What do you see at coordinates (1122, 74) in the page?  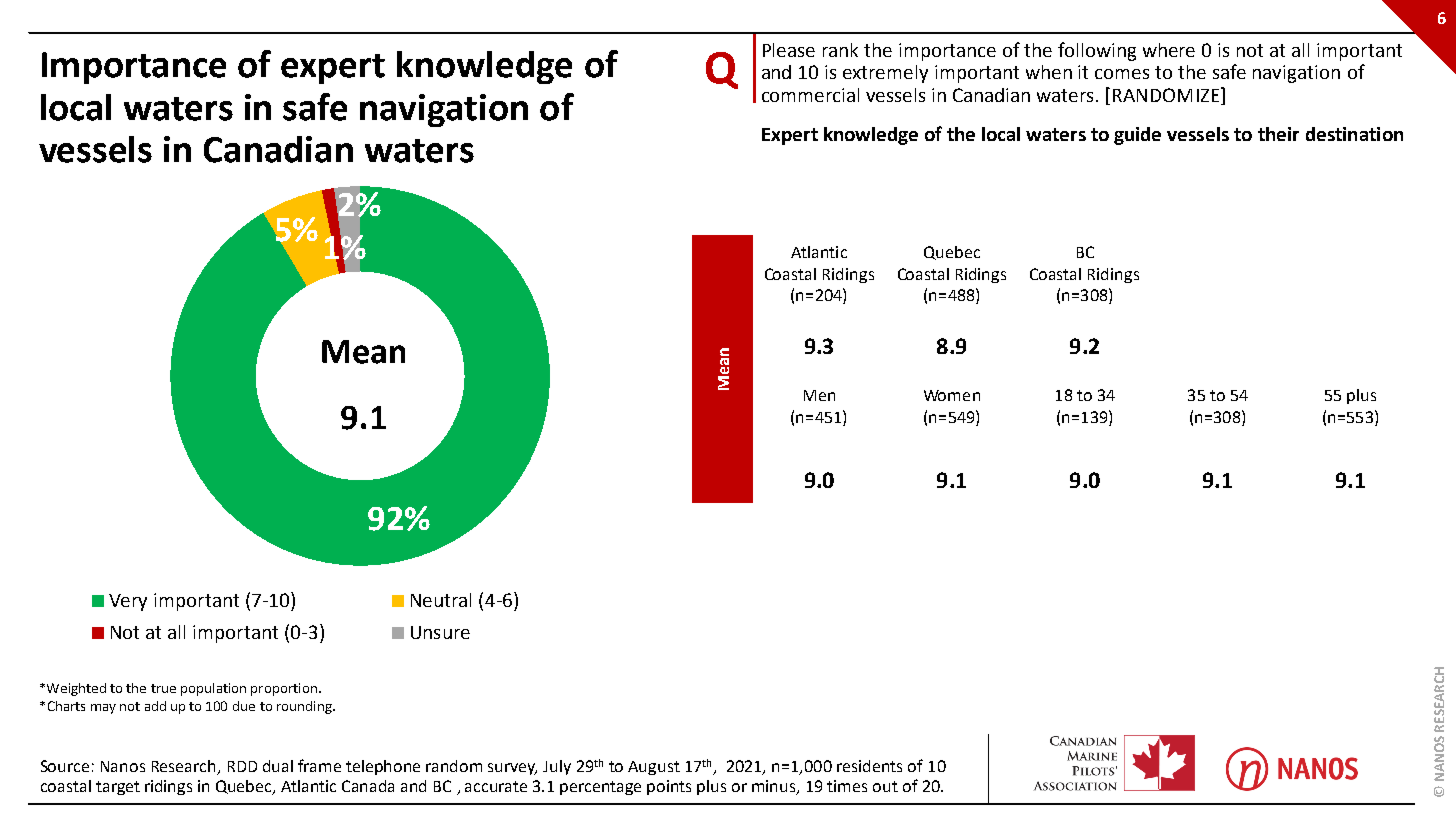 I see `comes` at bounding box center [1122, 74].
